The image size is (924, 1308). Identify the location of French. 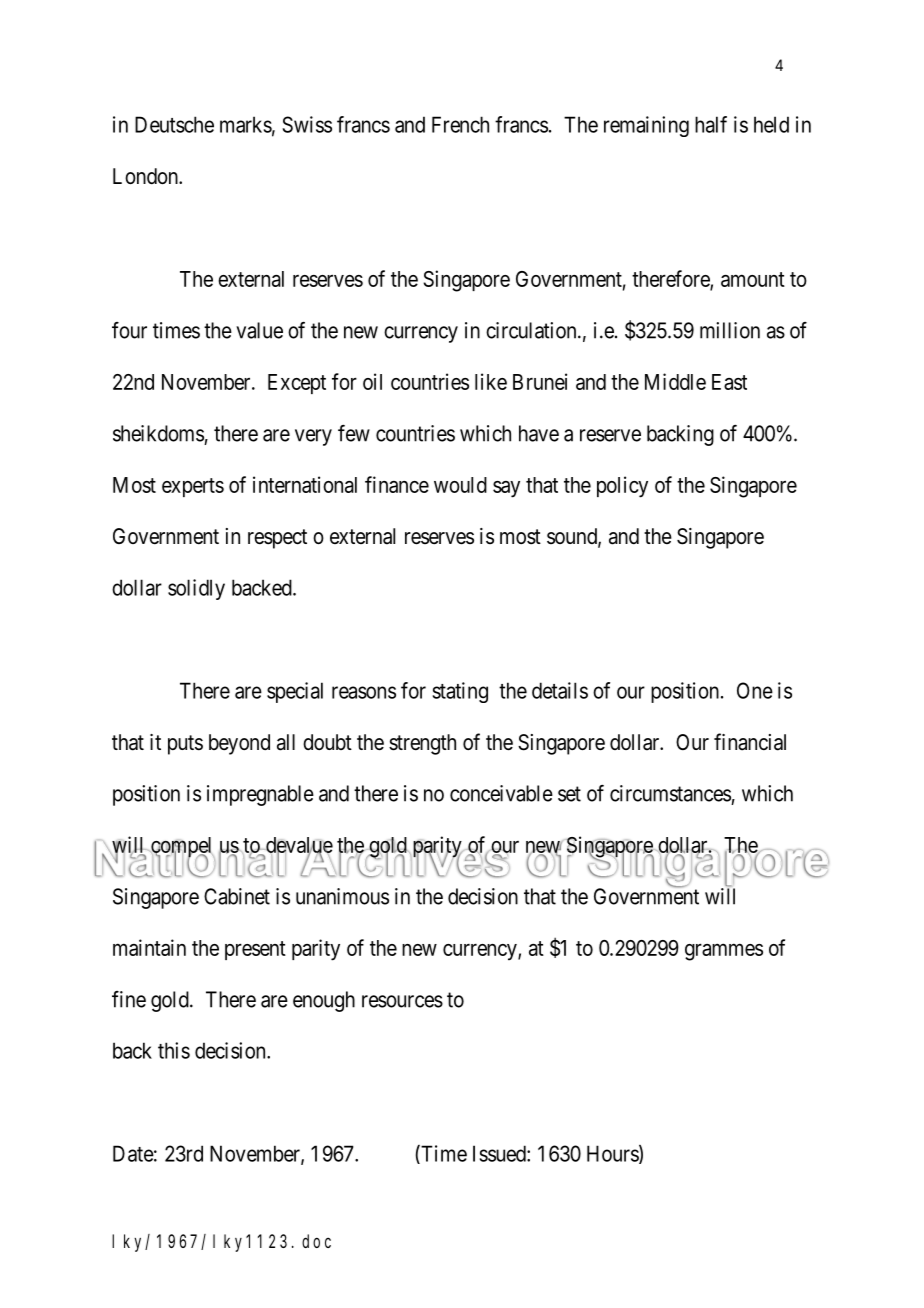
(460, 124).
